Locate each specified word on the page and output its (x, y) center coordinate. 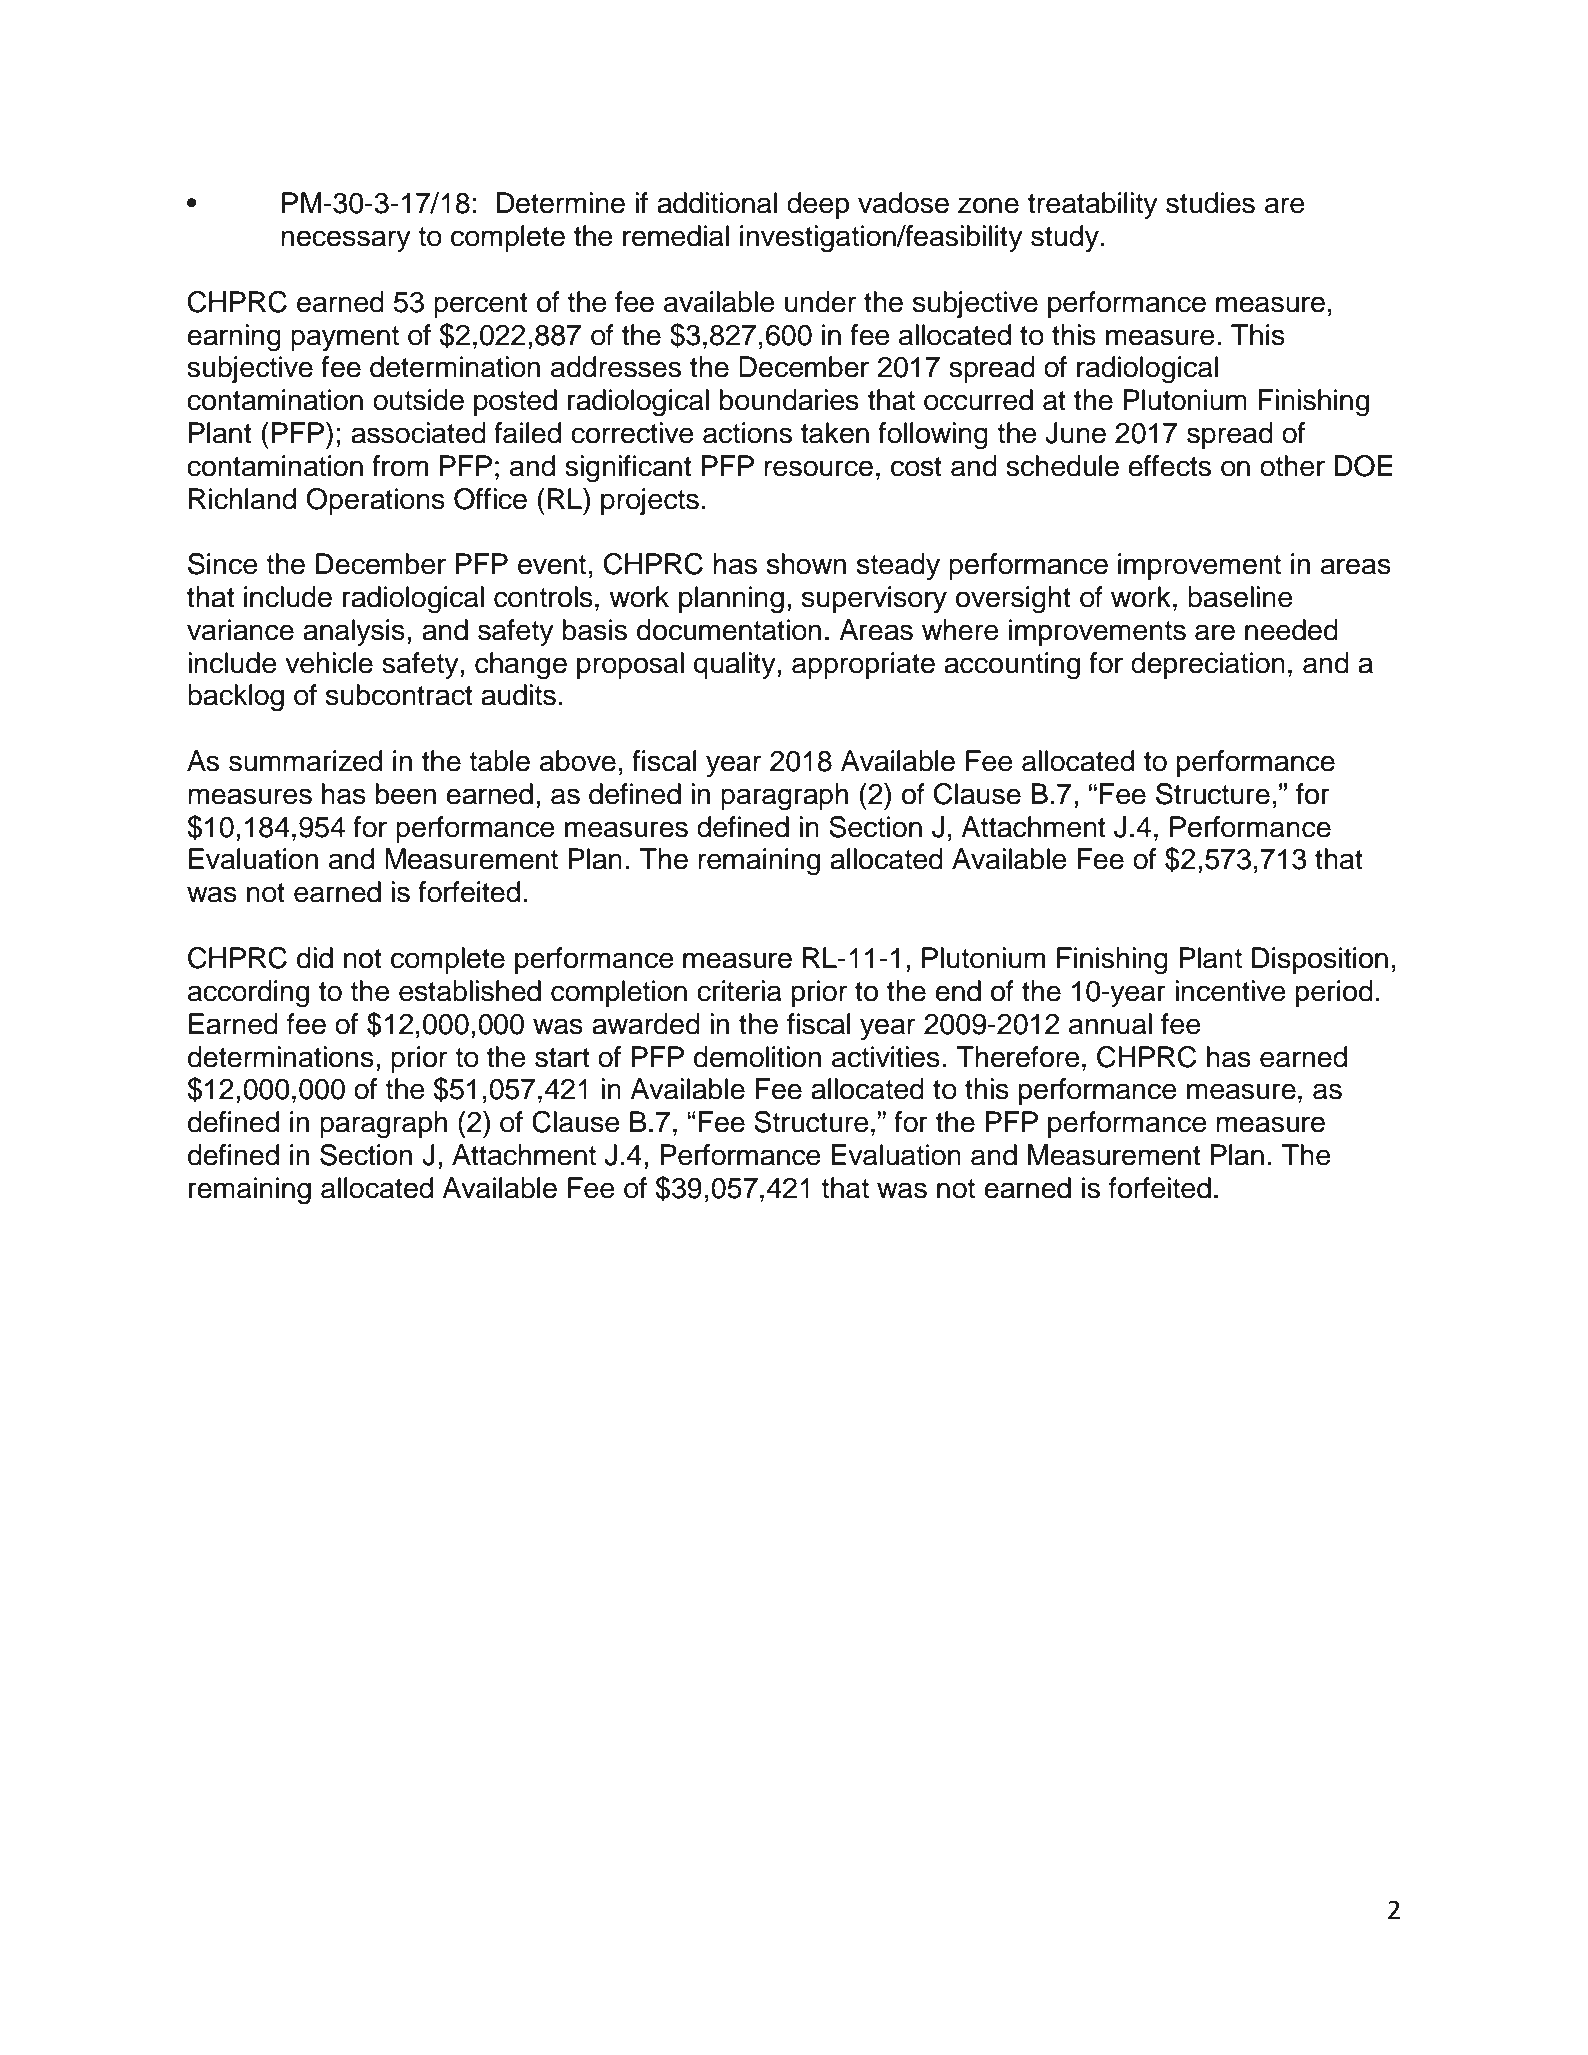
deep (818, 205)
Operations (375, 501)
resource (818, 468)
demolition (757, 1057)
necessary (346, 241)
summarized (305, 761)
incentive (1230, 991)
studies (1210, 203)
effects (1169, 466)
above (578, 761)
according (248, 994)
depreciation (1208, 665)
